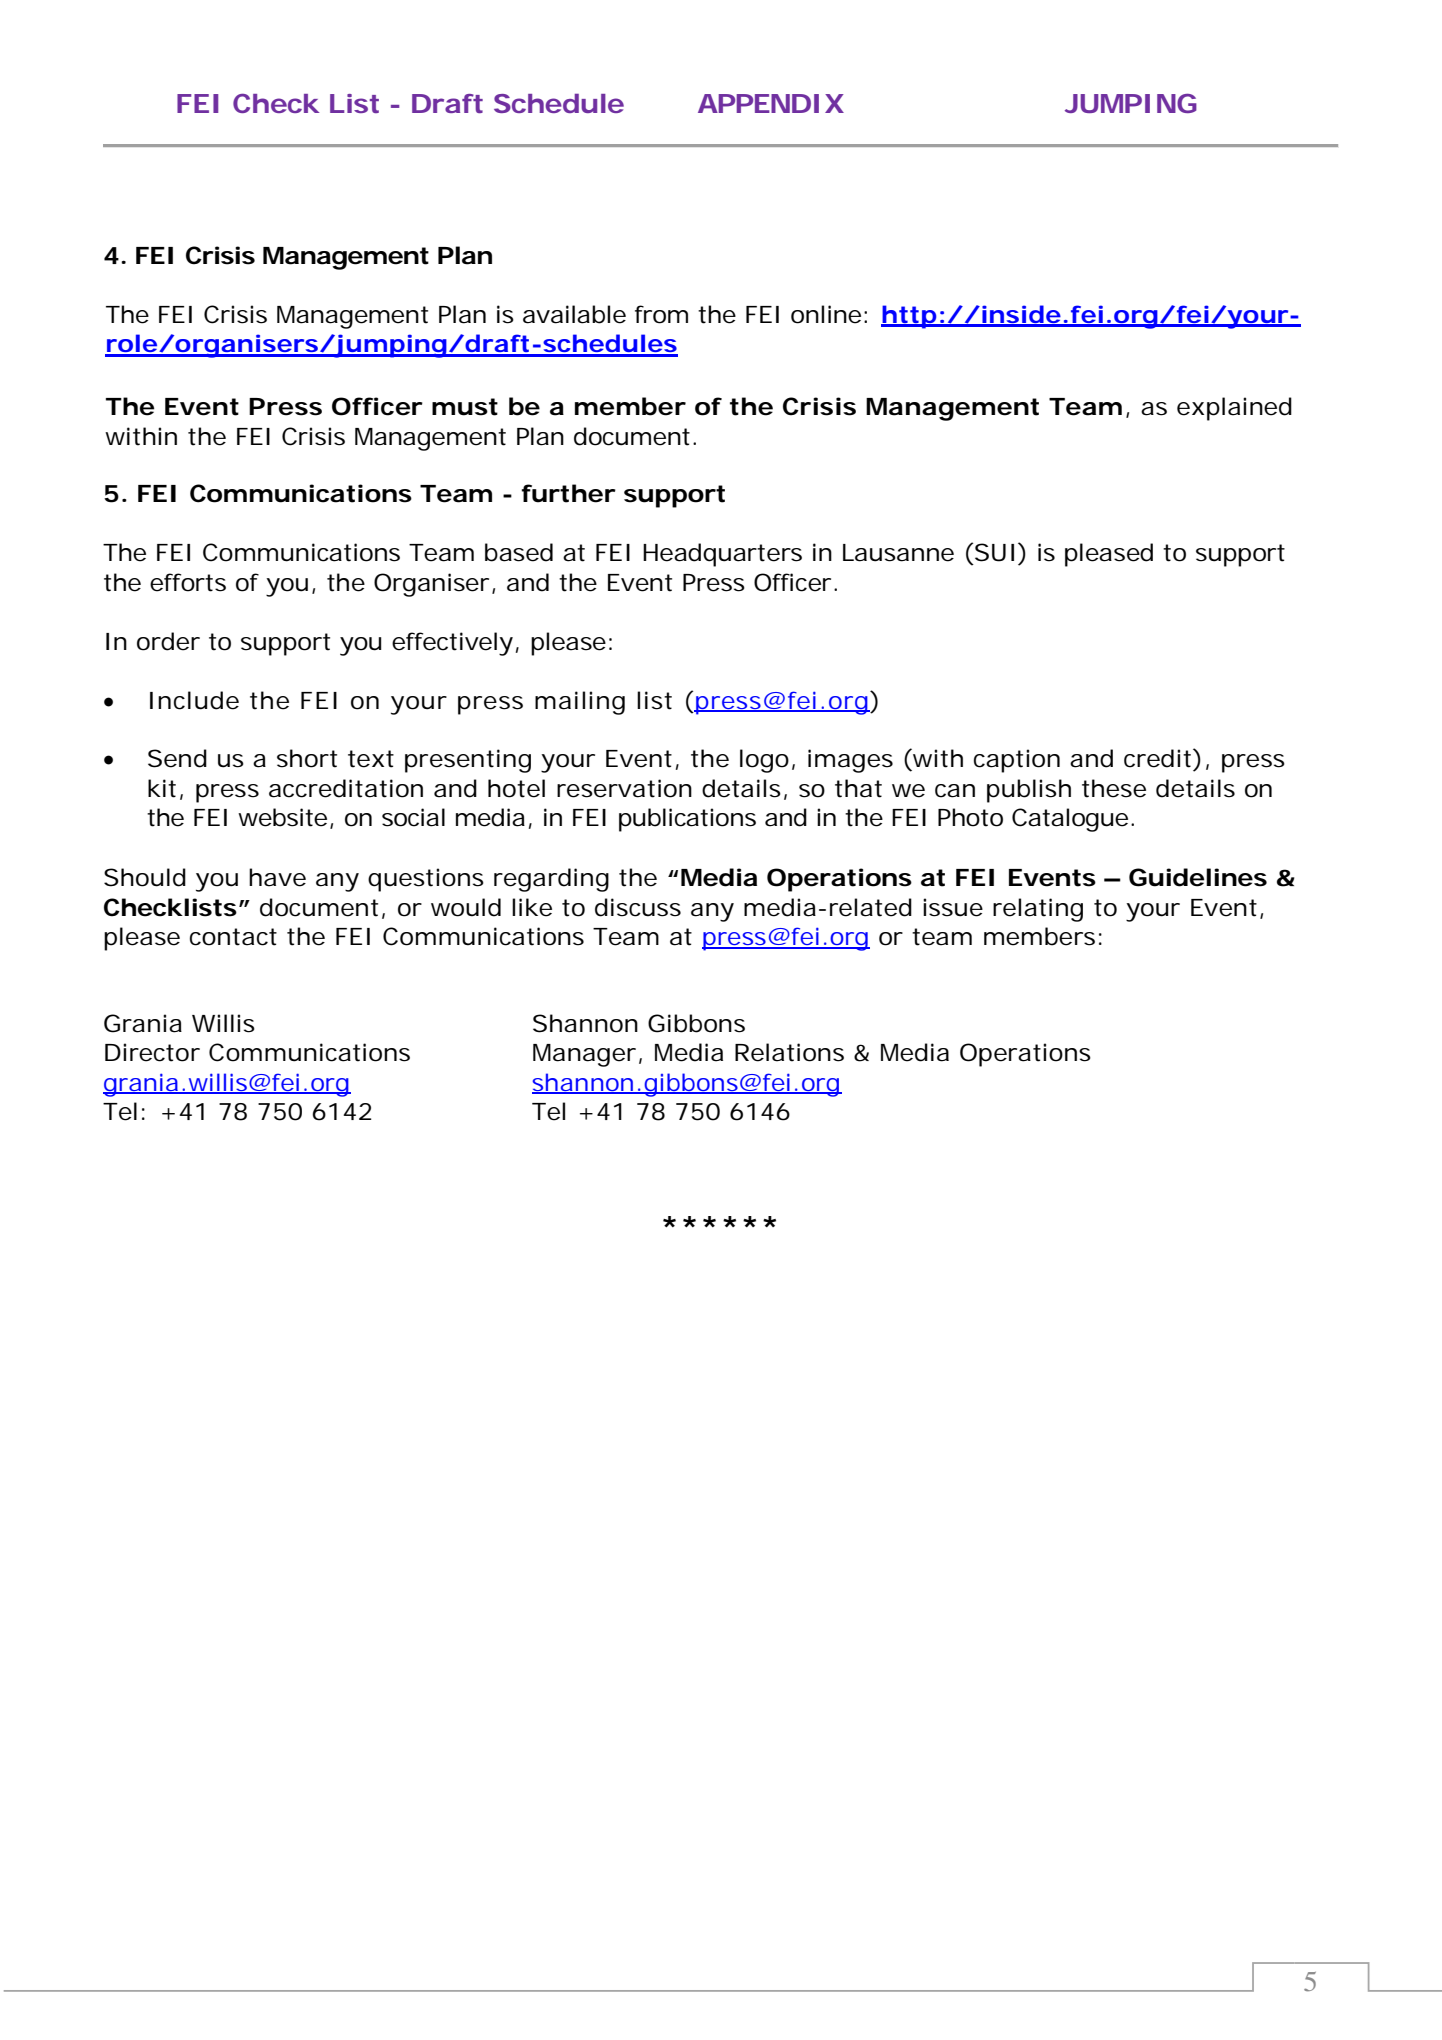  Describe the element at coordinates (188, 582) in the document. I see `efforts` at that location.
